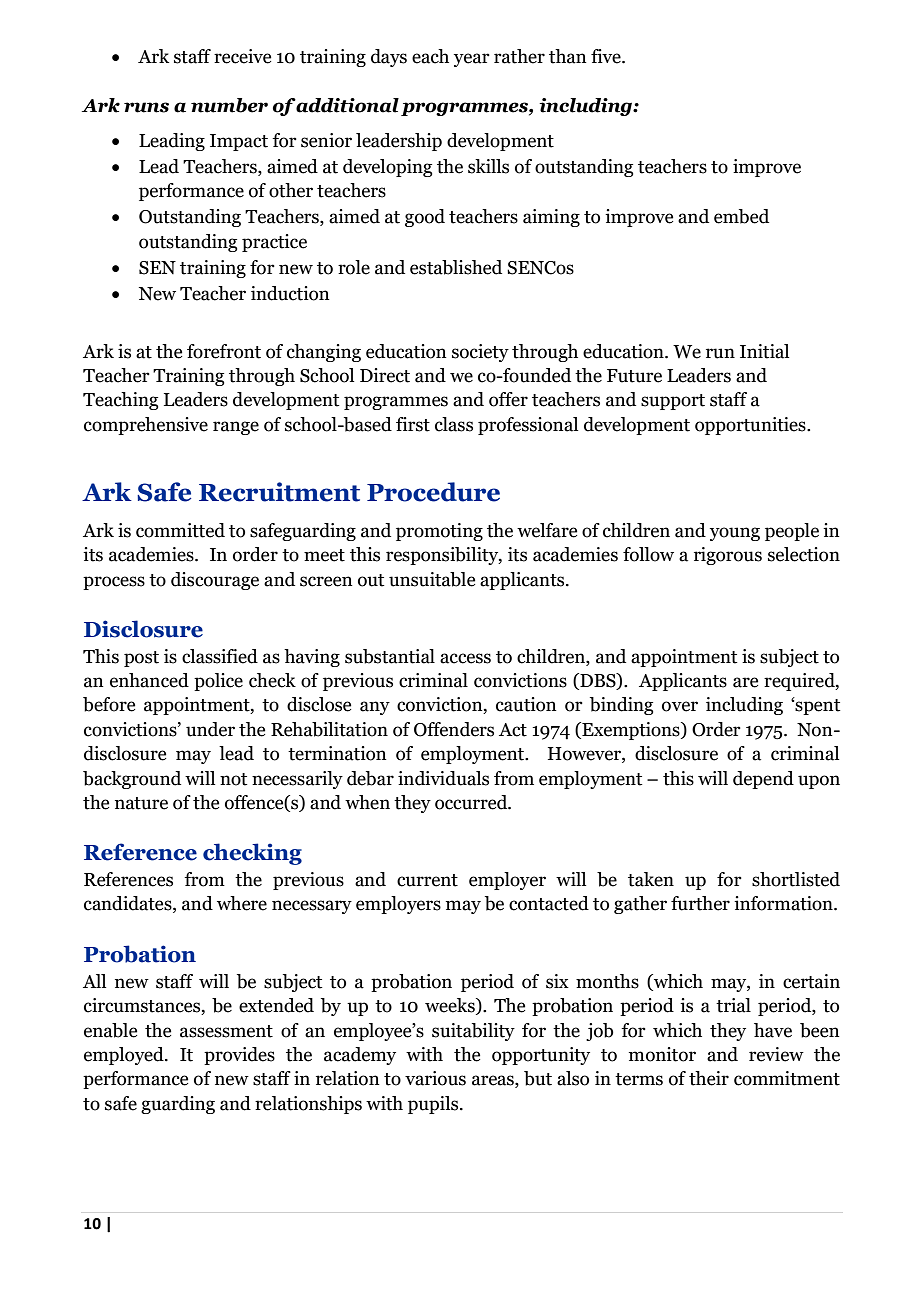  Describe the element at coordinates (763, 780) in the document. I see `depend` at that location.
